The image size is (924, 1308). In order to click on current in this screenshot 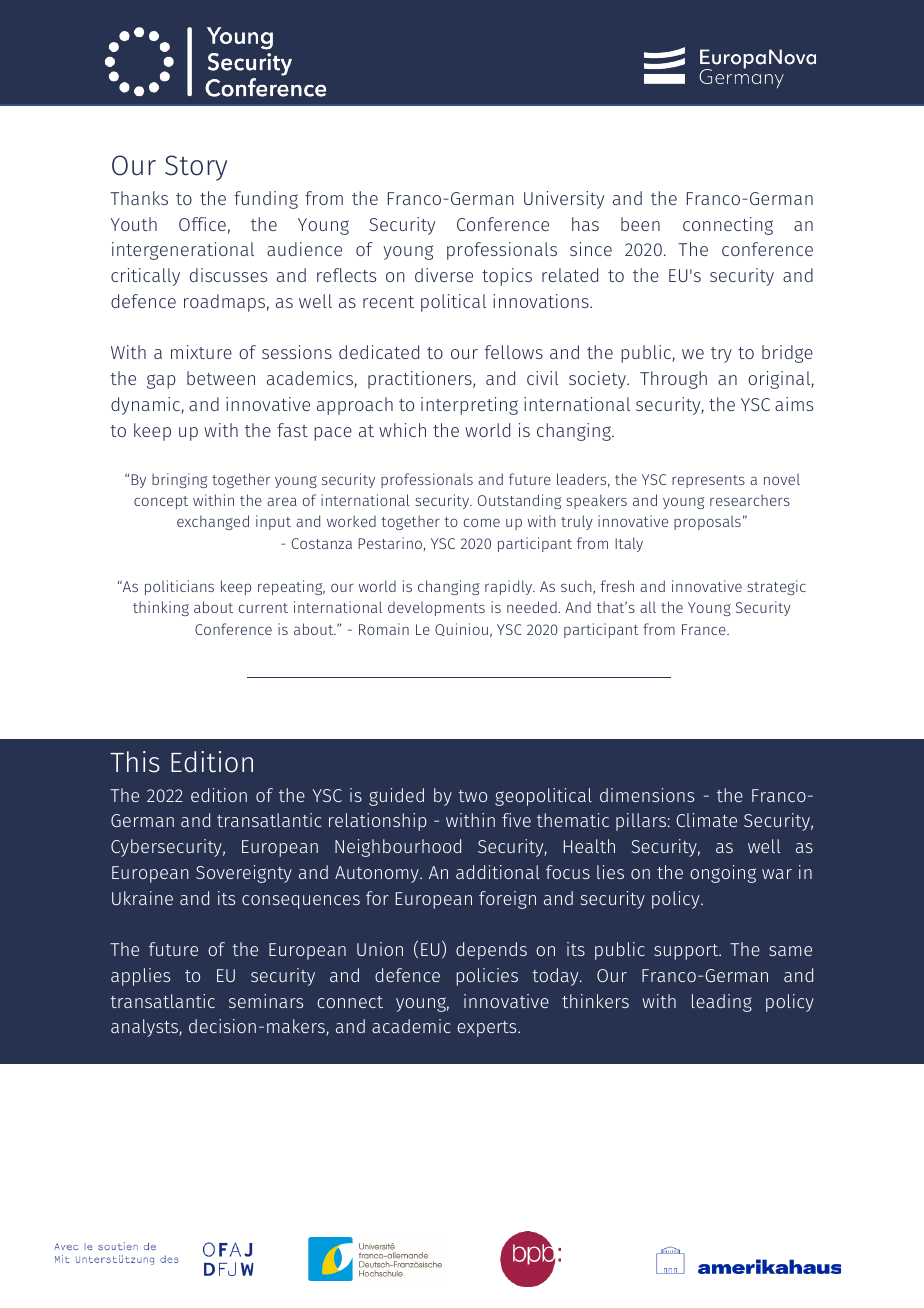, I will do `click(263, 608)`.
